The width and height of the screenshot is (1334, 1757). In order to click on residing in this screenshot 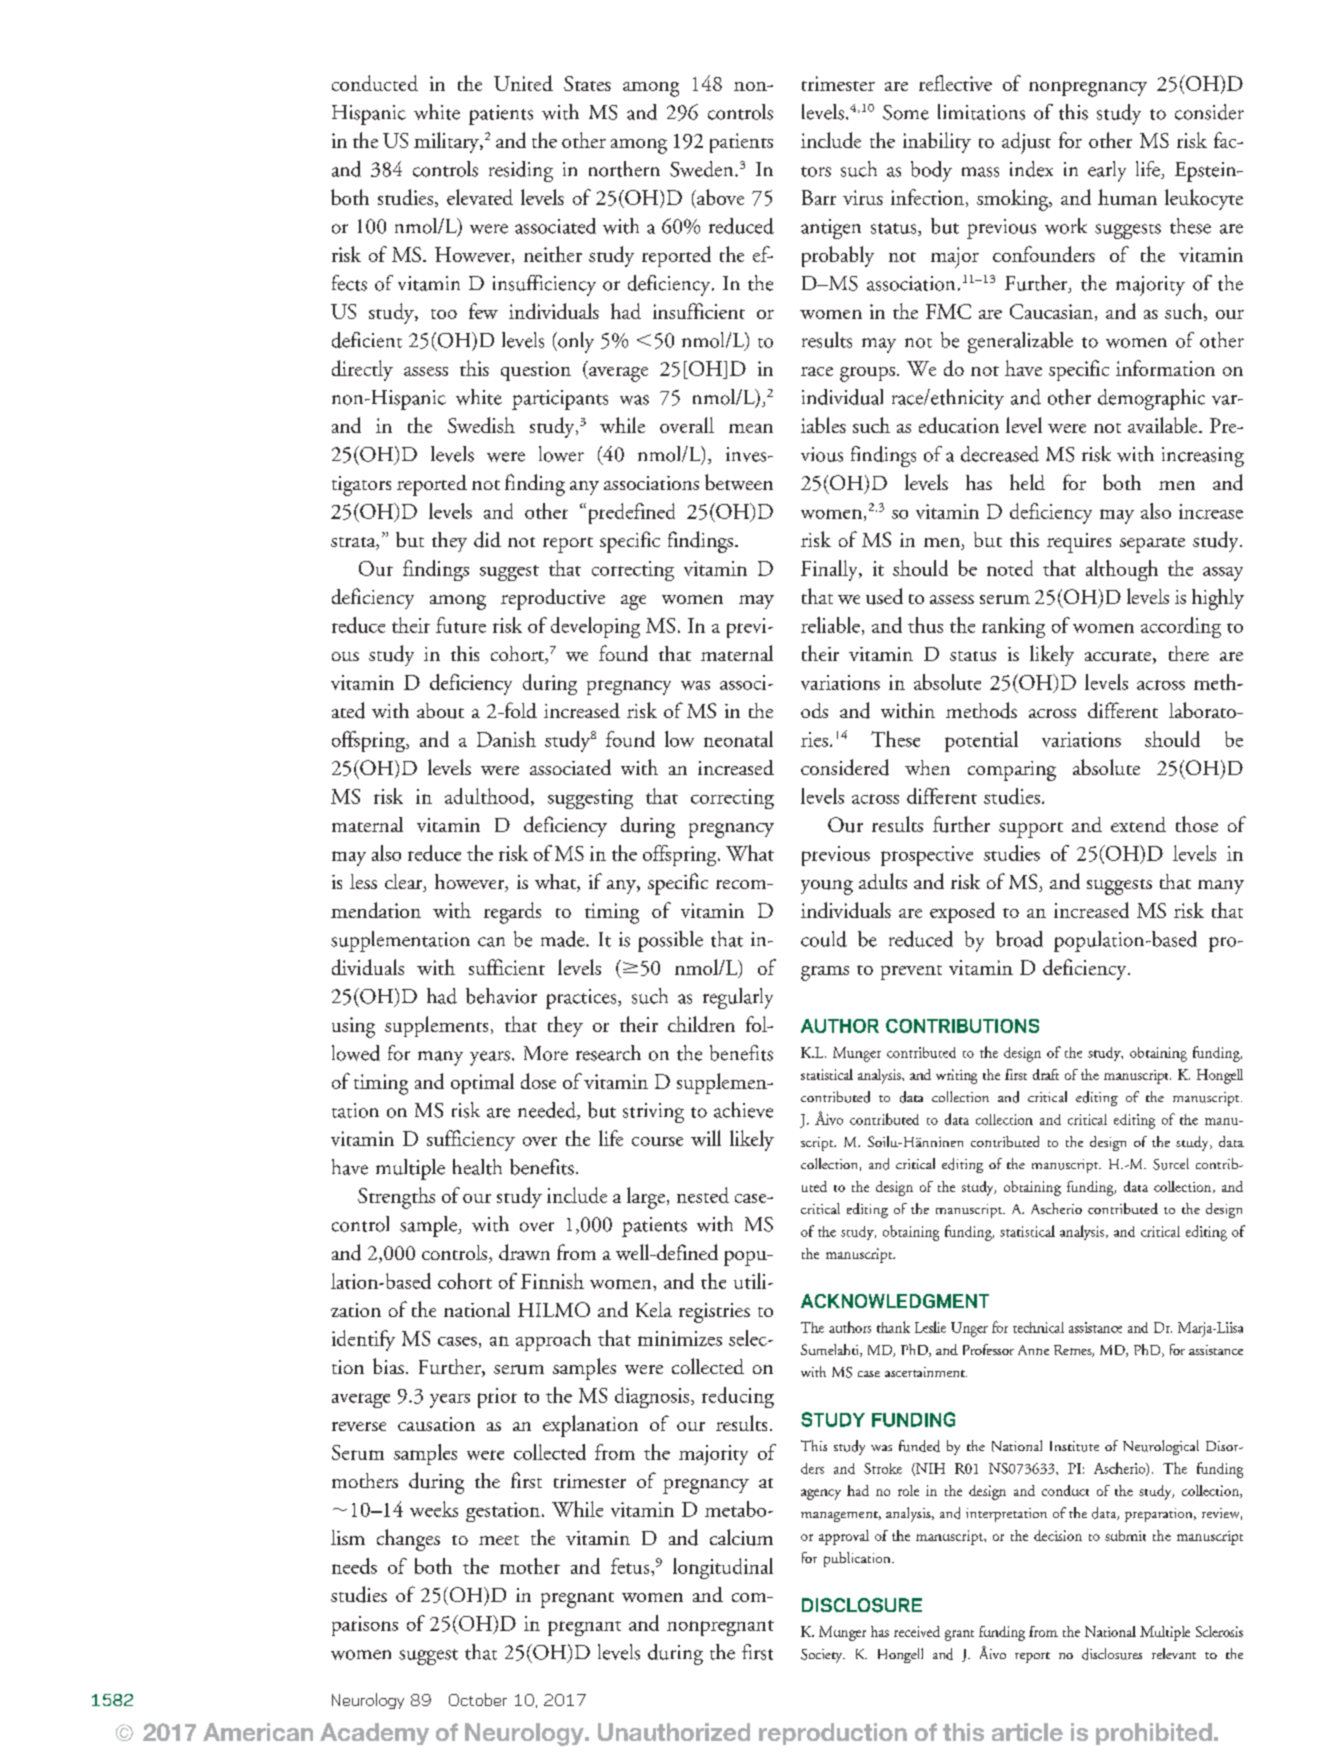, I will do `click(521, 171)`.
